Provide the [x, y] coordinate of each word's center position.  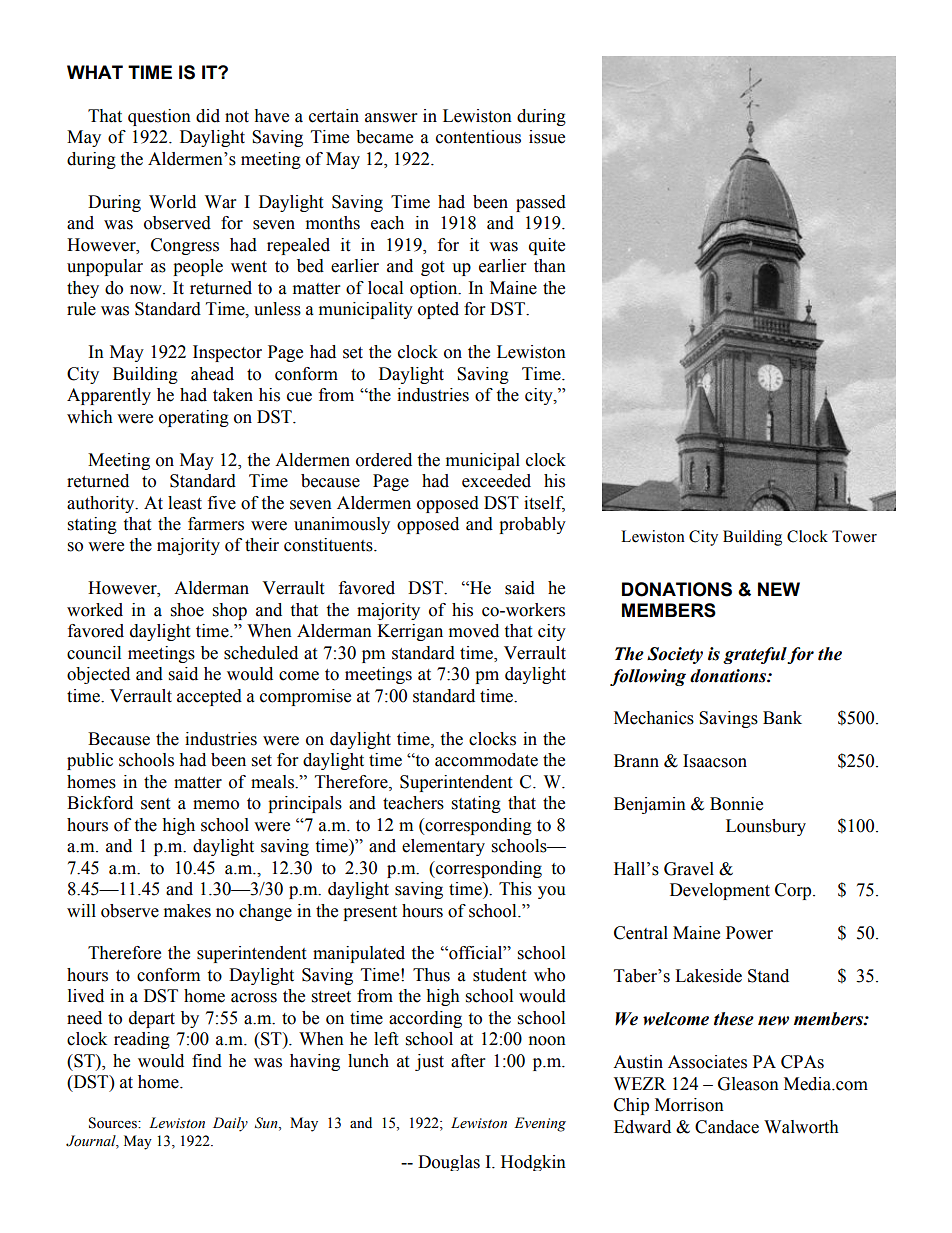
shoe [187, 610]
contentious [478, 137]
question [159, 117]
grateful [755, 655]
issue [547, 137]
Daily [230, 1124]
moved [474, 631]
